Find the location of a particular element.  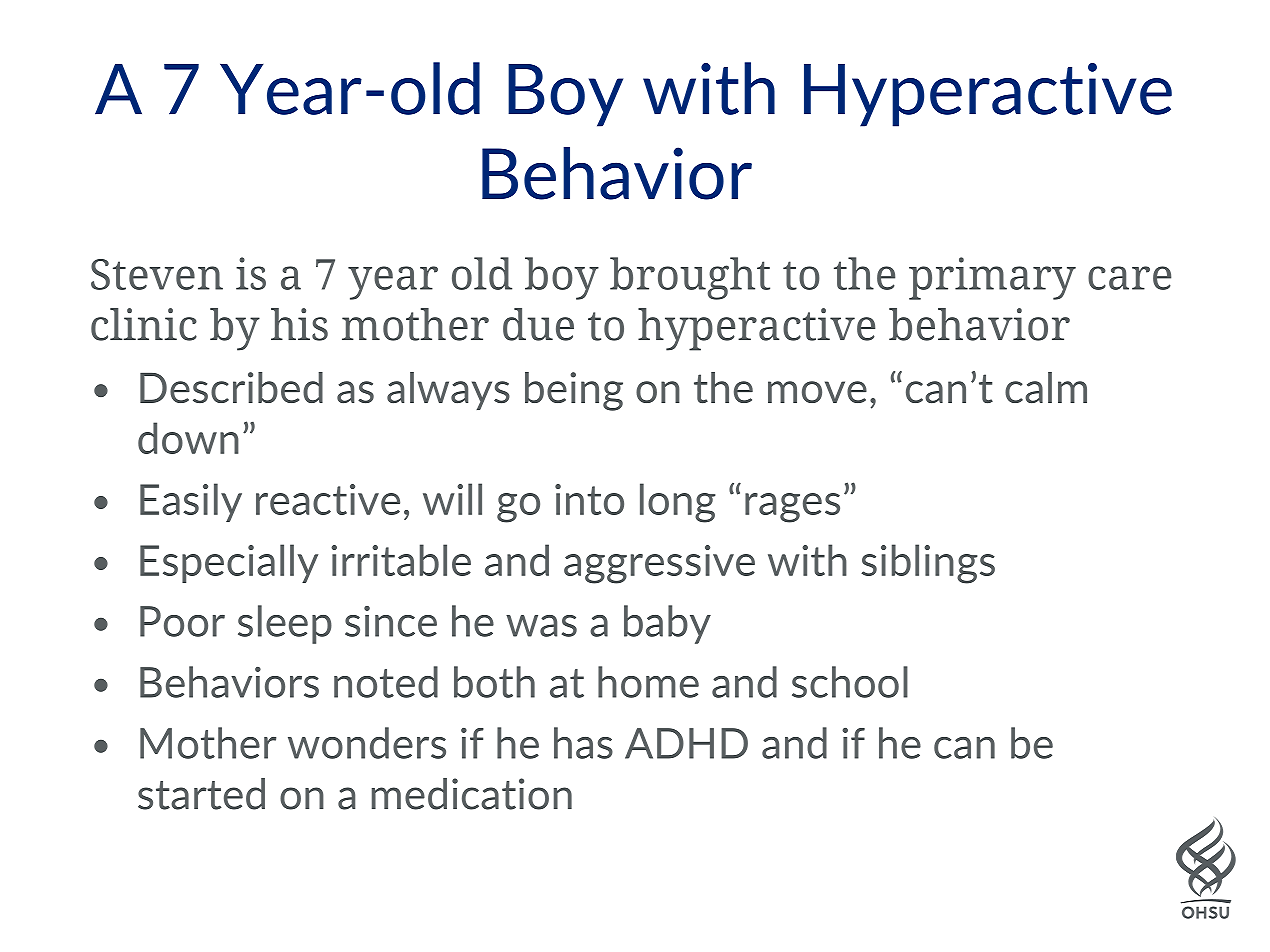

Especially is located at coordinates (229, 563).
